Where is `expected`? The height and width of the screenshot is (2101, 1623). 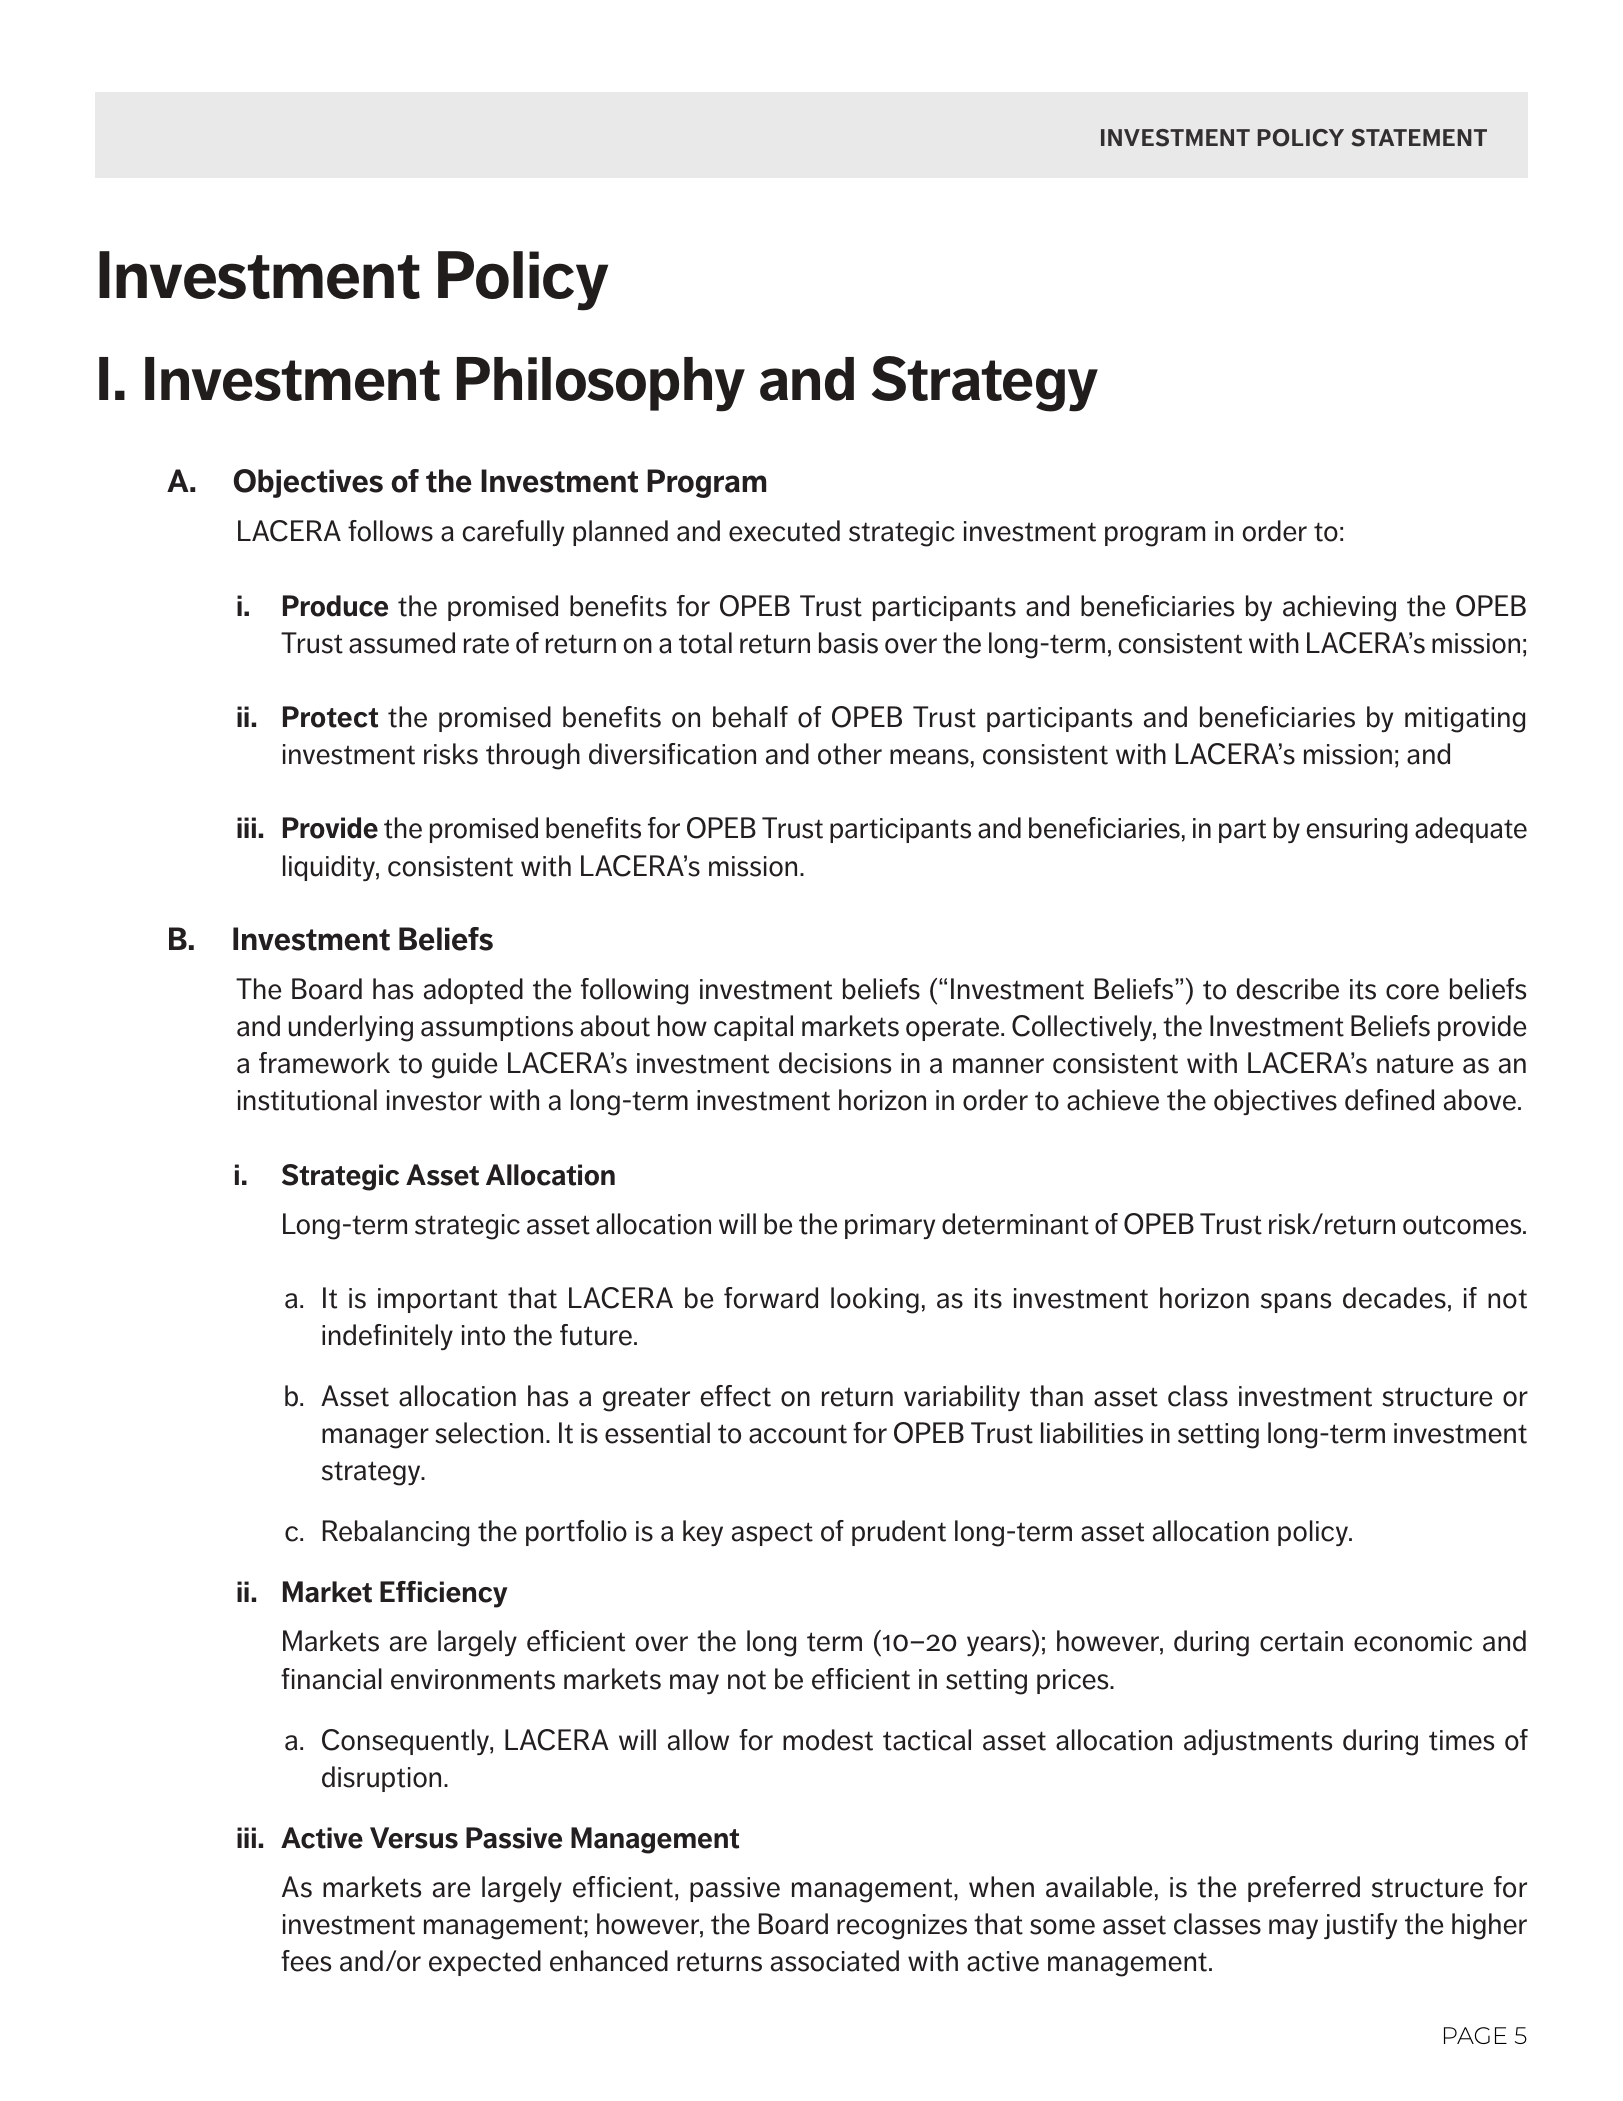 expected is located at coordinates (485, 1963).
